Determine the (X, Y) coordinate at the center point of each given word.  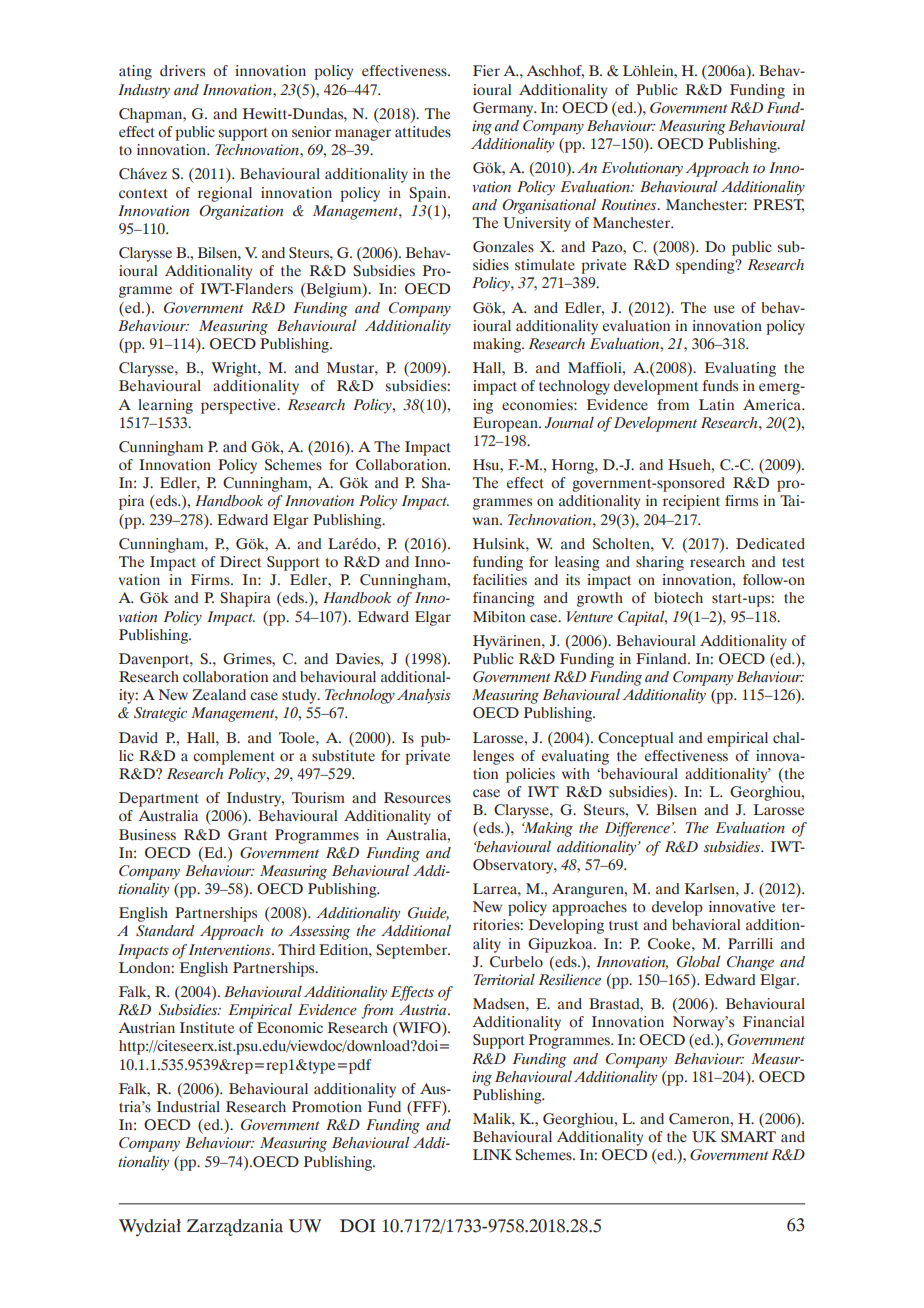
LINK (492, 1154)
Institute (207, 1028)
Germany (504, 109)
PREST (778, 205)
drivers (182, 71)
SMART (748, 1136)
